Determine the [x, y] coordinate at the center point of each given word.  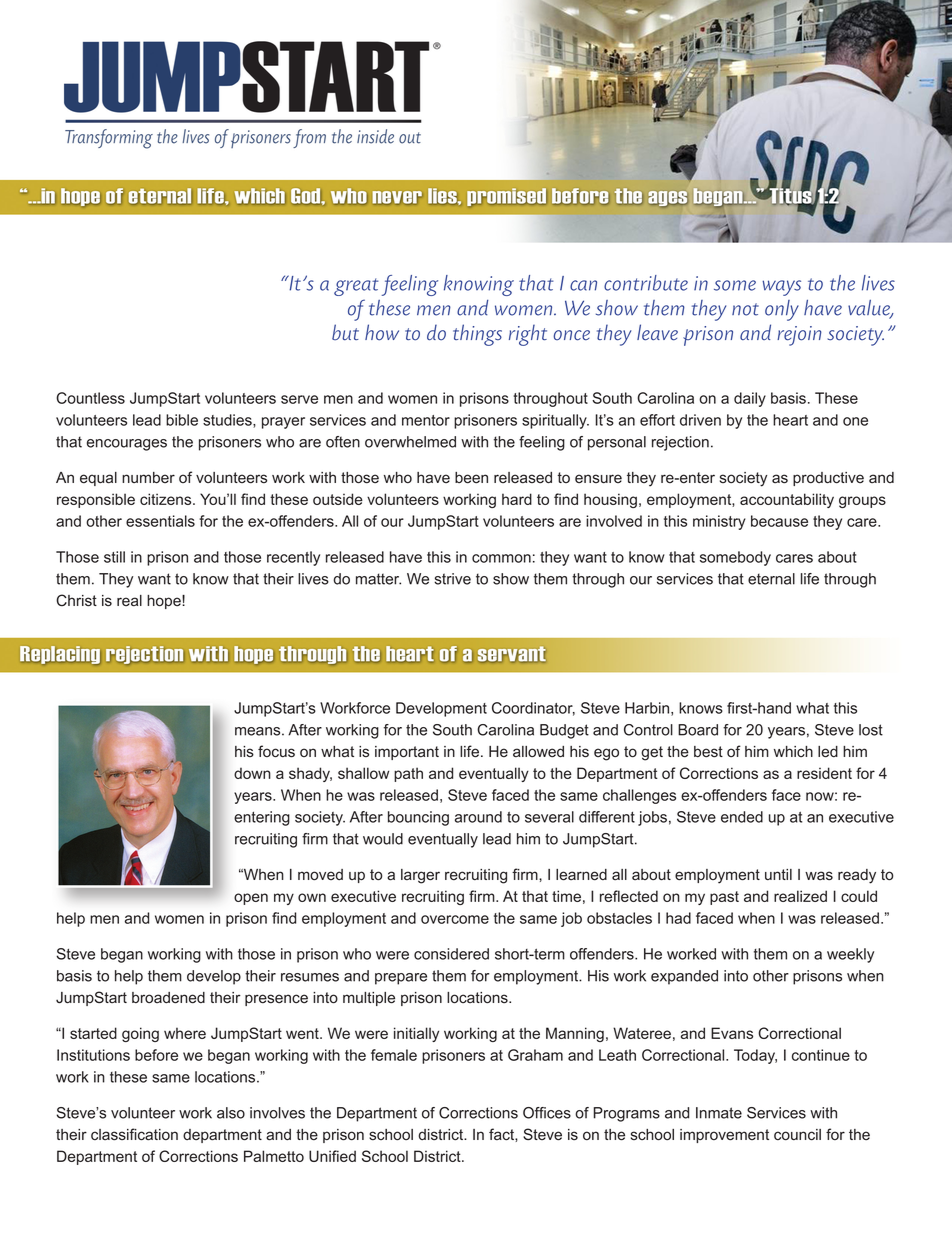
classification [134, 1134]
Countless [90, 398]
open [251, 899]
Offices [547, 1113]
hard [517, 499]
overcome [455, 919]
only [782, 310]
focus [276, 751]
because [779, 521]
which [793, 751]
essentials [160, 521]
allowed [538, 752]
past [724, 898]
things [477, 335]
